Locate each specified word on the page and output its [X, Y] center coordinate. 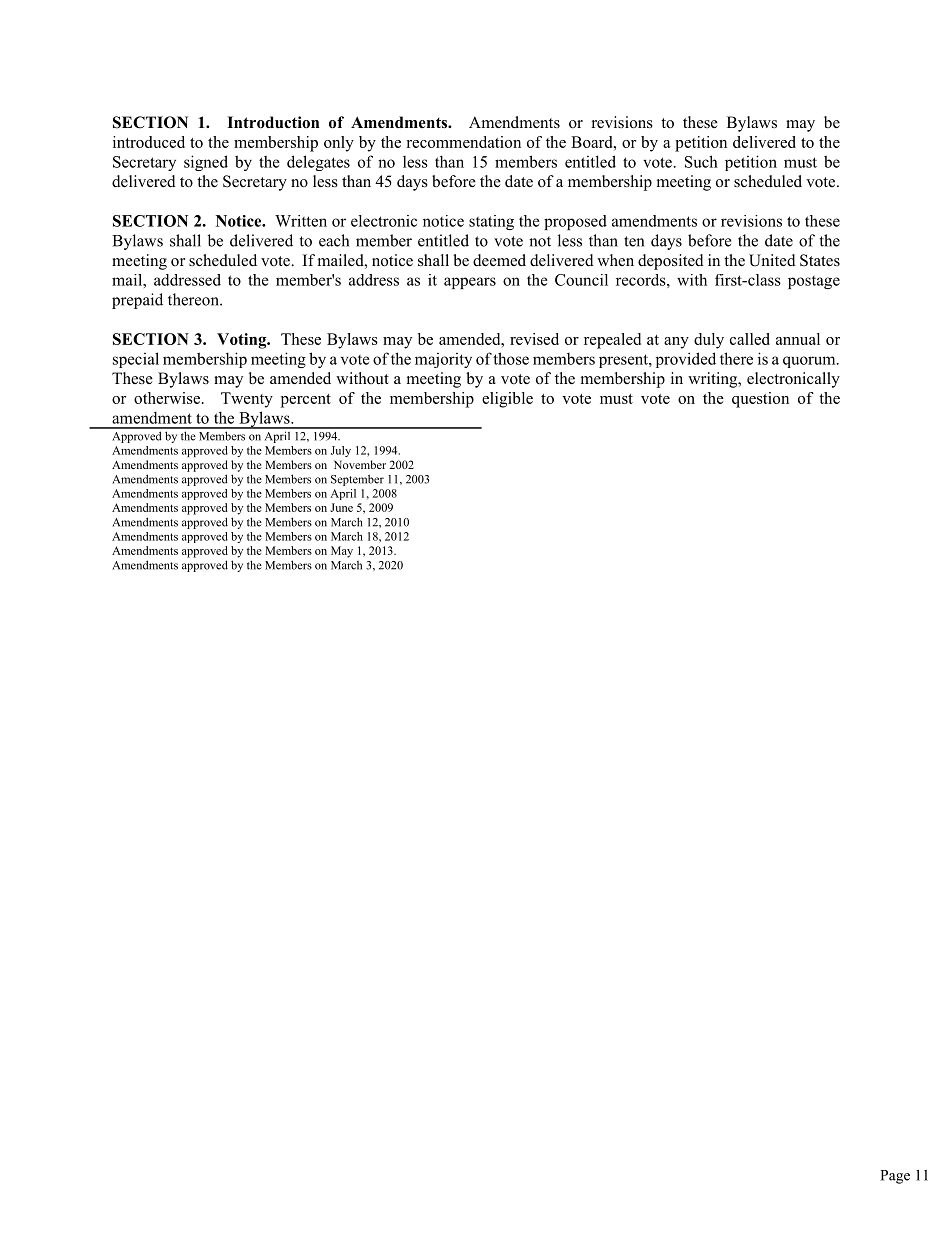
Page [895, 1177]
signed [206, 163]
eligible [507, 400]
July [341, 451]
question [760, 400]
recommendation [463, 142]
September [357, 480]
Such [701, 161]
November [360, 464]
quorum [810, 362]
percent [306, 401]
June [341, 507]
